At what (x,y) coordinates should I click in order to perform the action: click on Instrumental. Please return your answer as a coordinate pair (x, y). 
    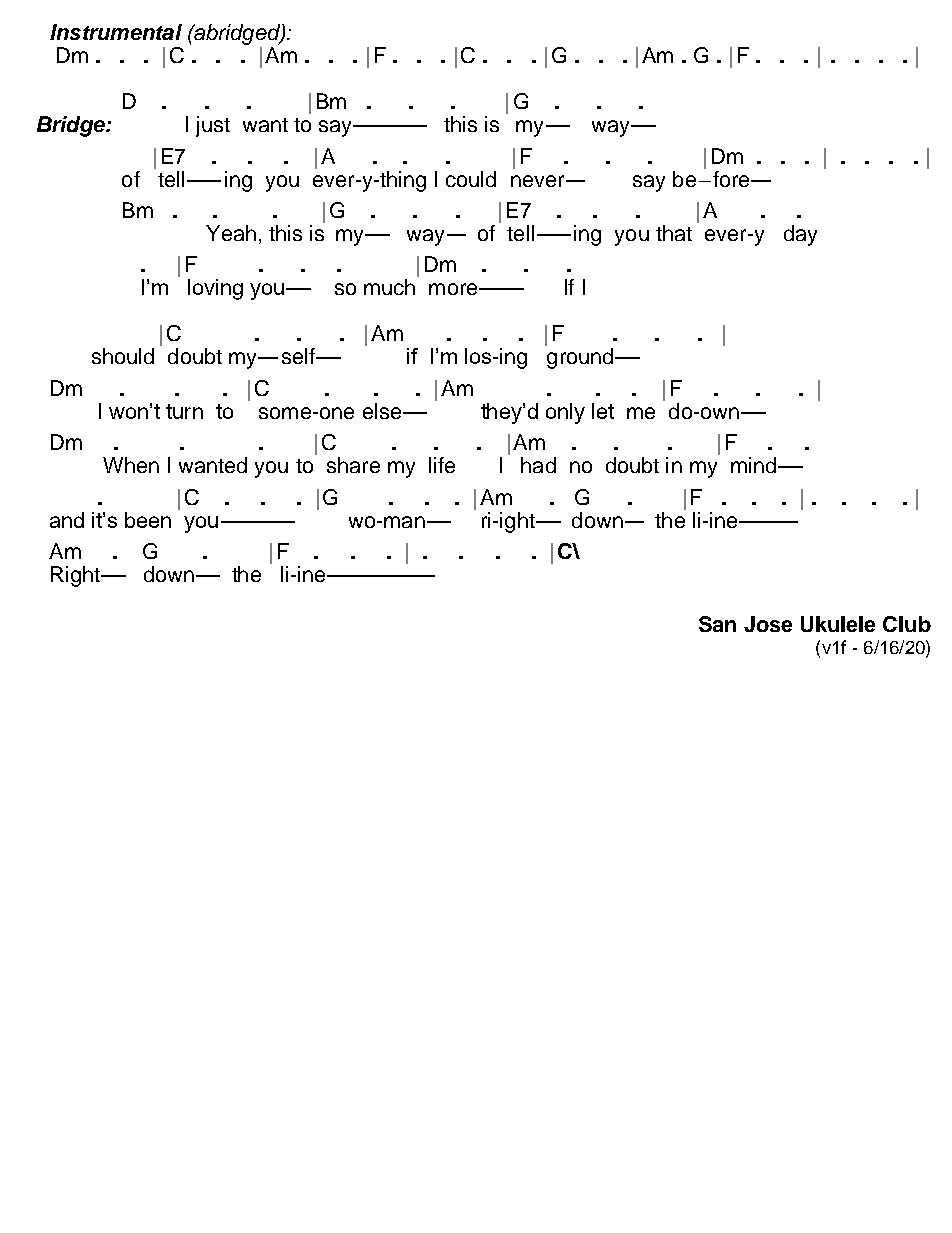
    Looking at the image, I should click on (116, 32).
